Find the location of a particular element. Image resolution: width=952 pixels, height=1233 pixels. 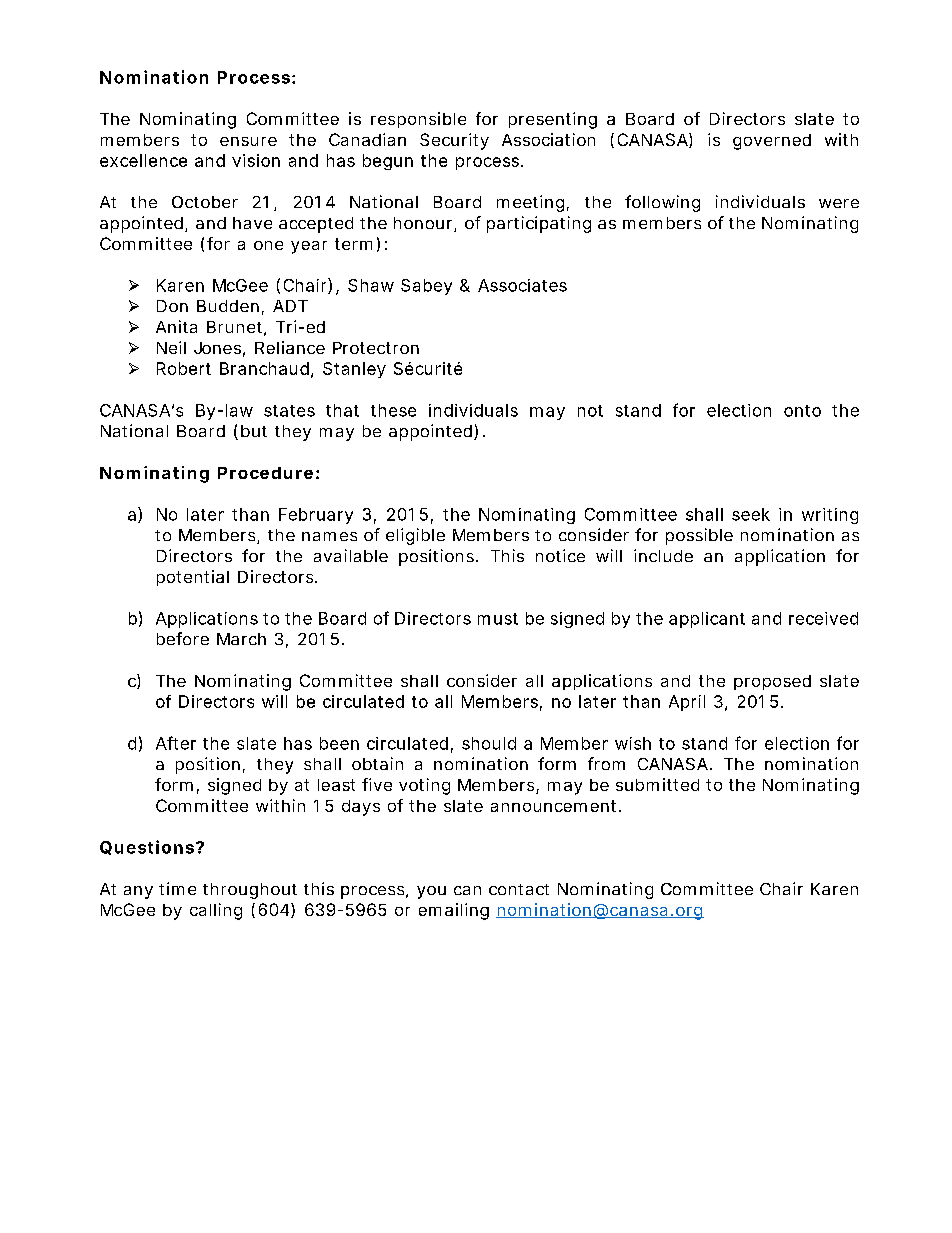

eligible is located at coordinates (415, 536).
